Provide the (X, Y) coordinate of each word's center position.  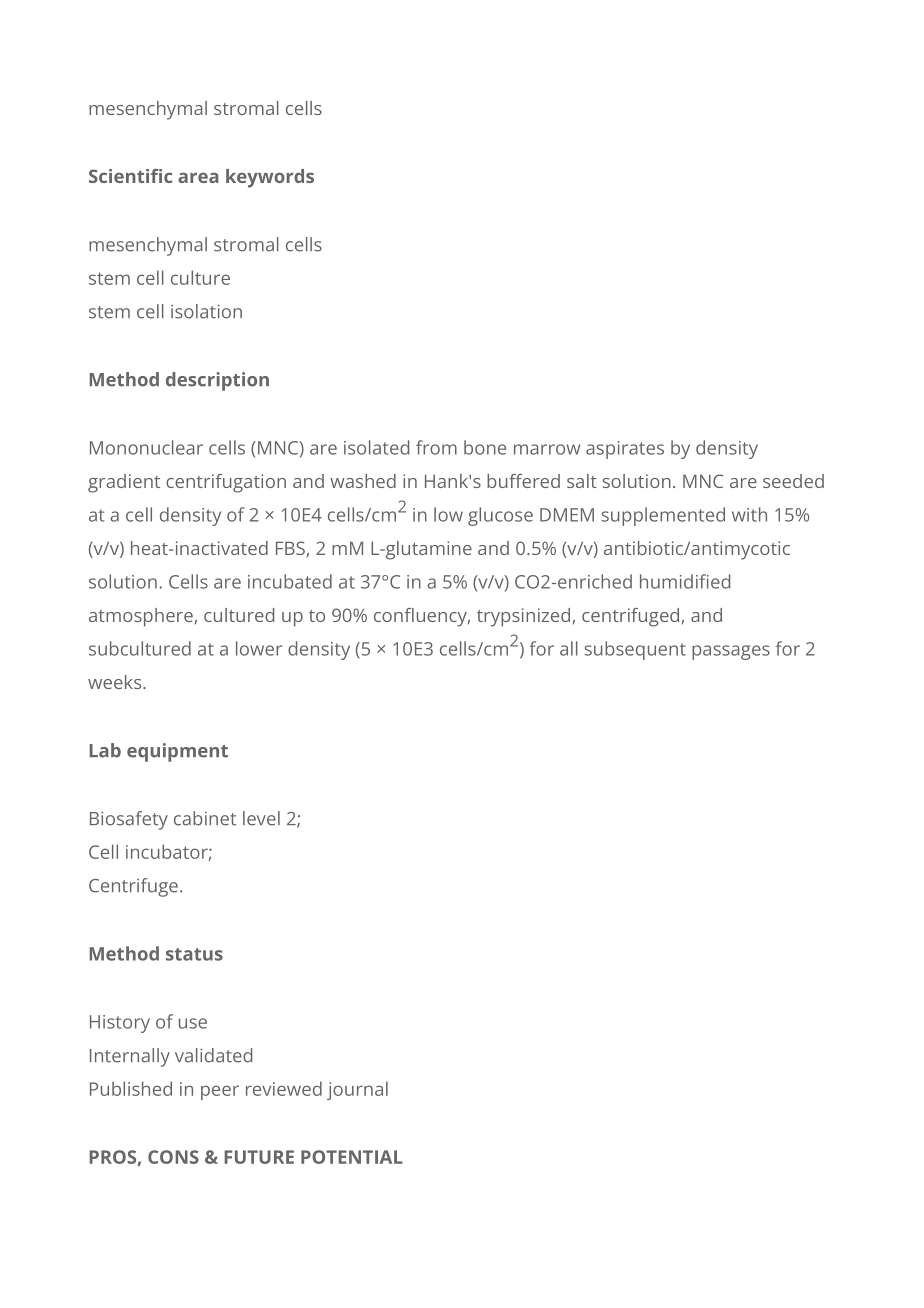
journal (357, 1090)
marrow (547, 449)
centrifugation (226, 483)
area (198, 177)
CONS (173, 1157)
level (261, 818)
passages (731, 652)
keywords (270, 178)
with (749, 514)
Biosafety (129, 820)
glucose (500, 516)
